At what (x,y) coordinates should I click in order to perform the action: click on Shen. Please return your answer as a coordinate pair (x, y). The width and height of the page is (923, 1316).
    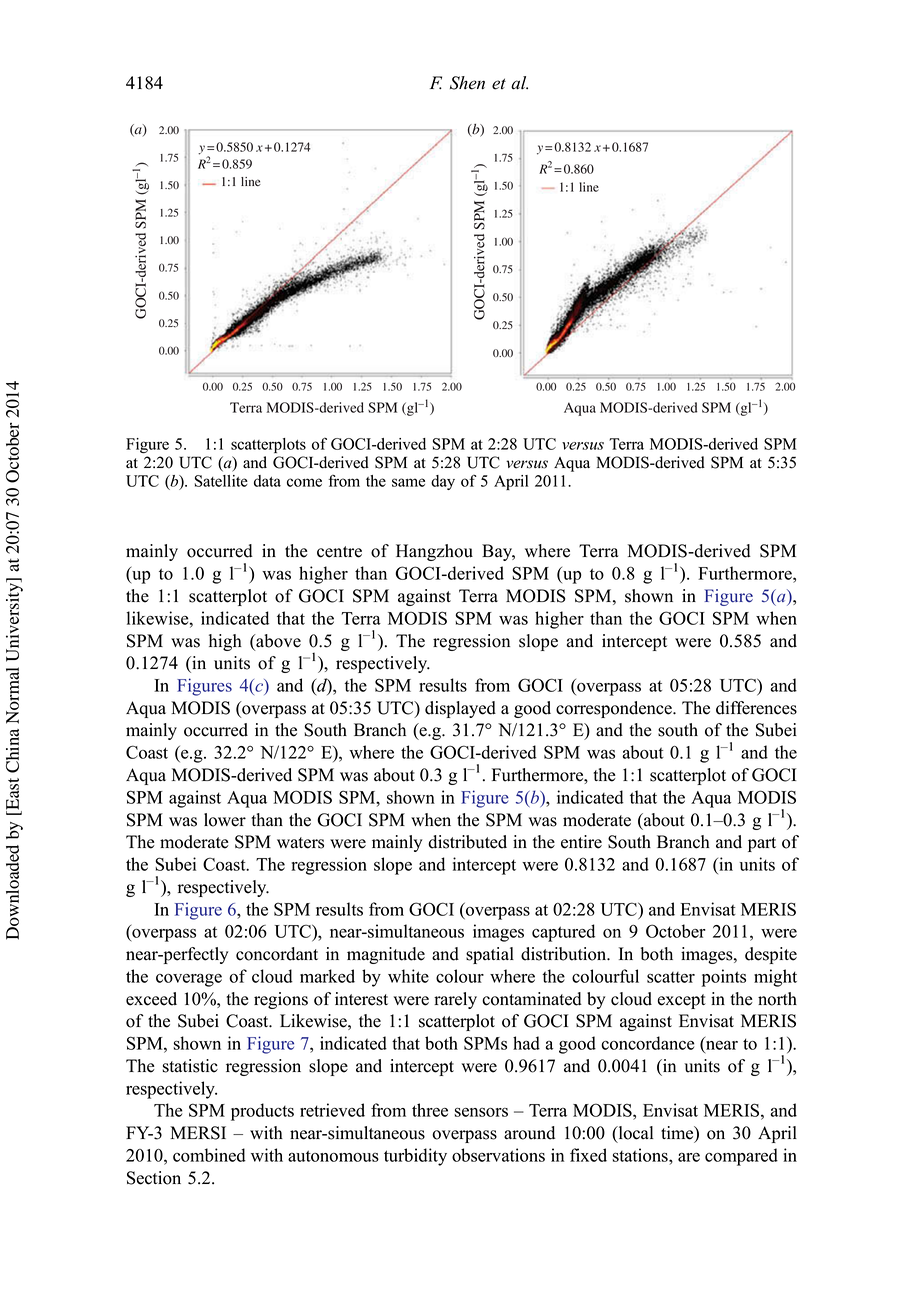
    Looking at the image, I should click on (467, 83).
